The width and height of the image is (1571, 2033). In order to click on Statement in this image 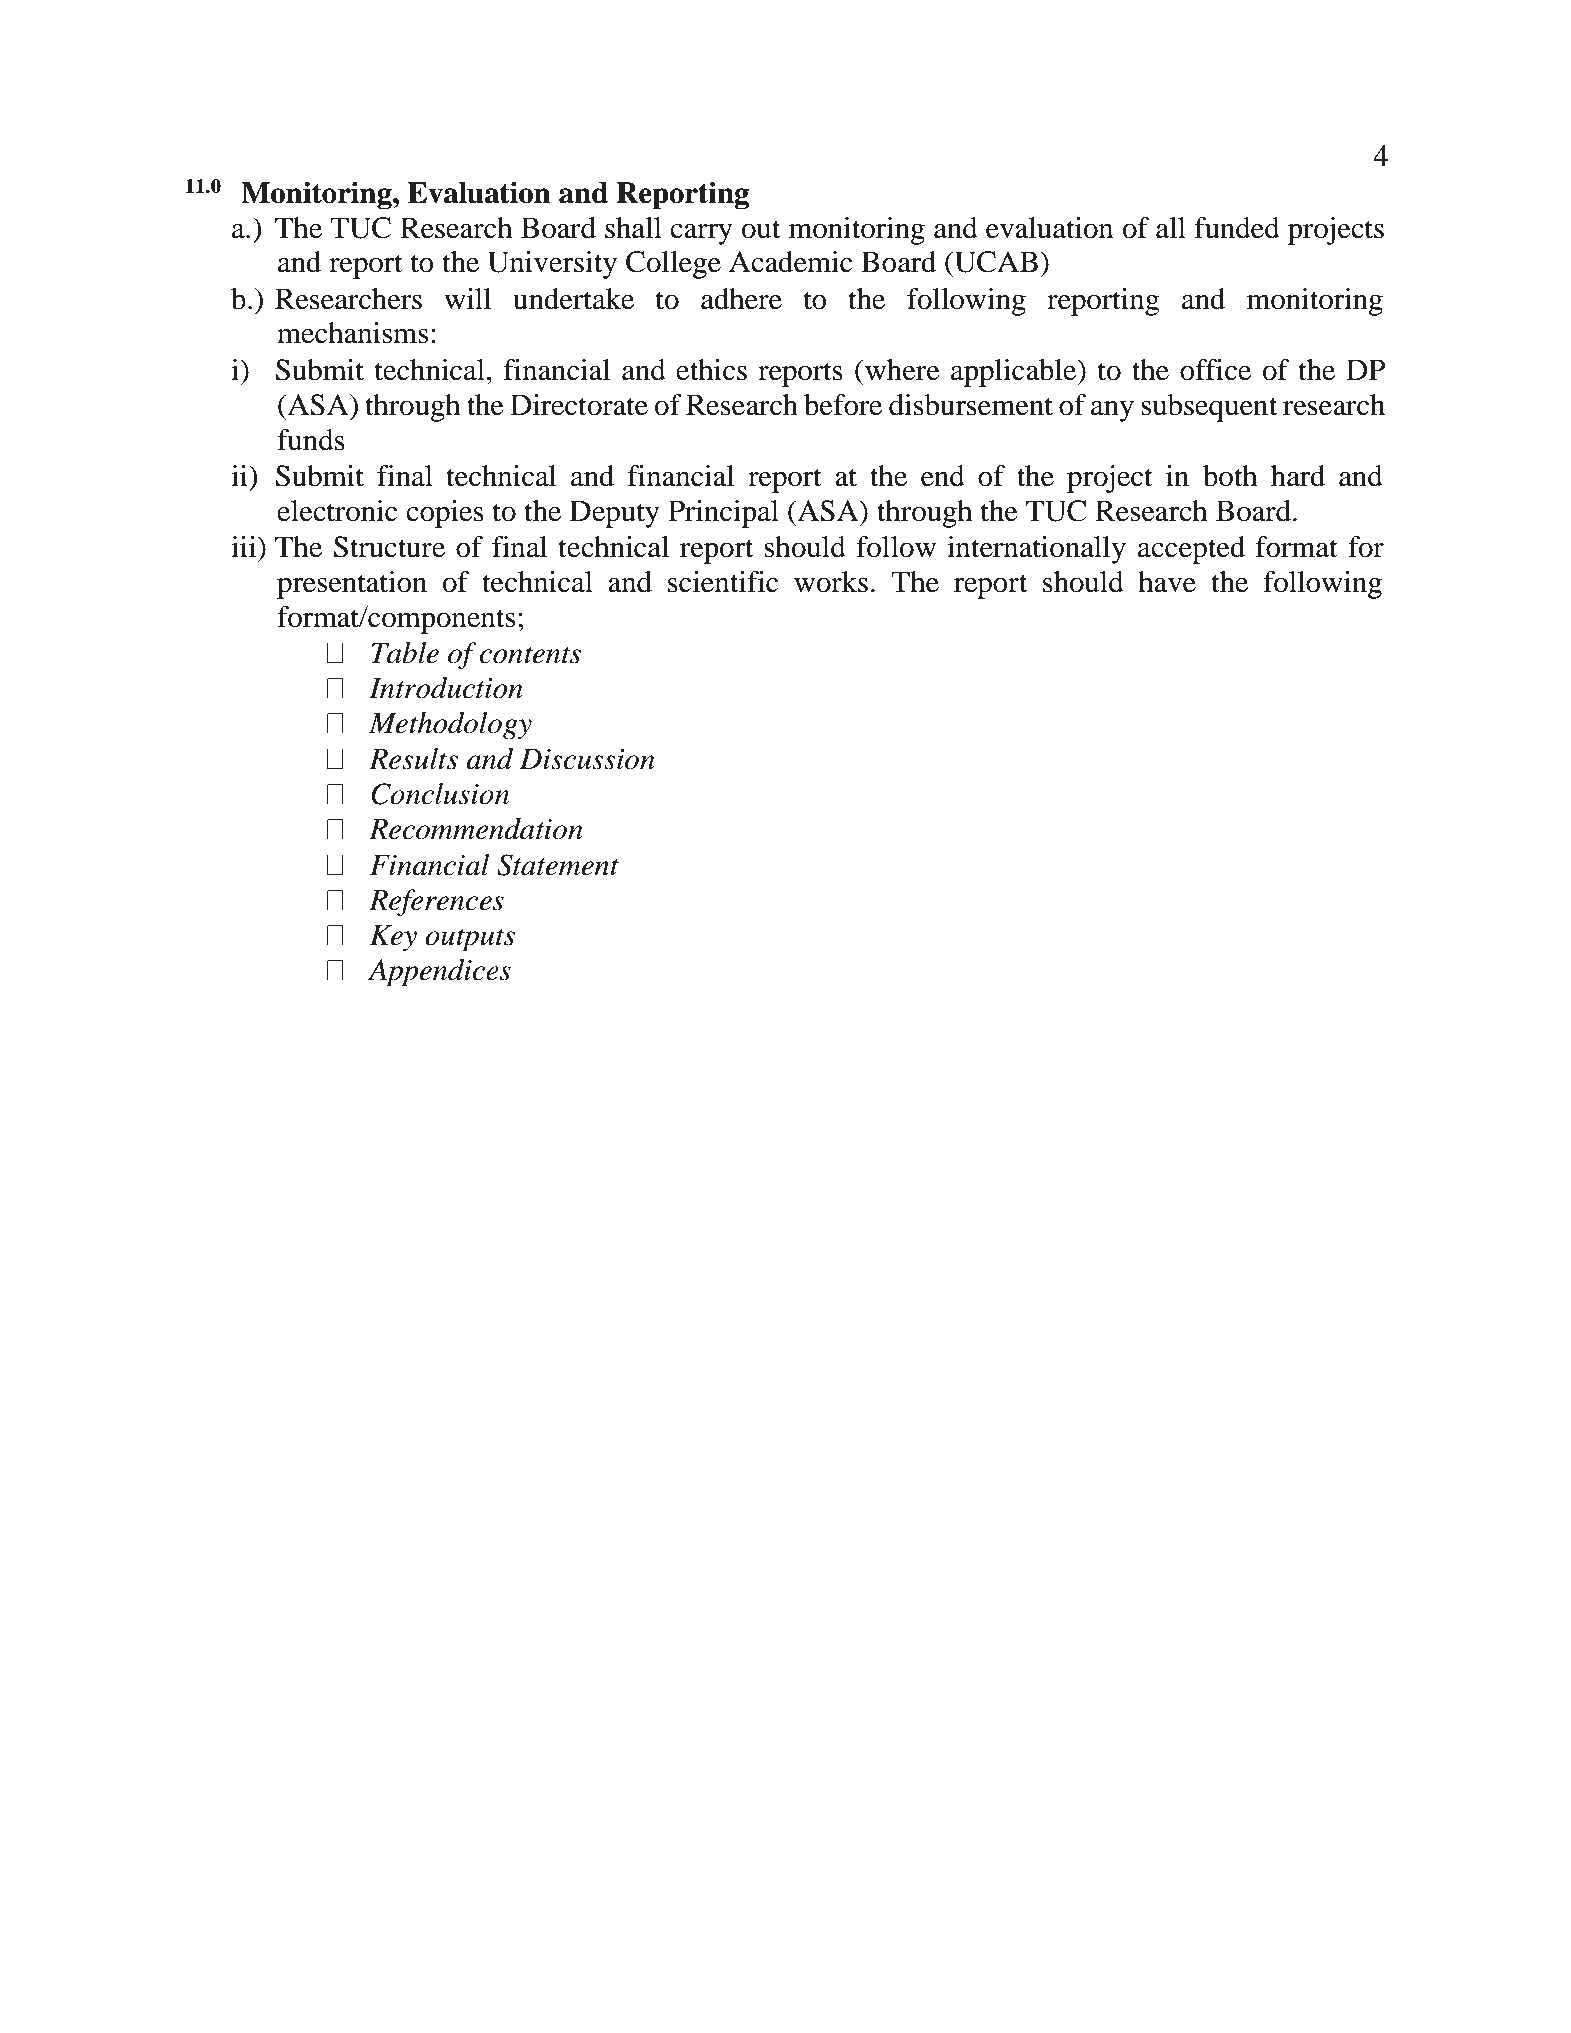, I will do `click(558, 865)`.
